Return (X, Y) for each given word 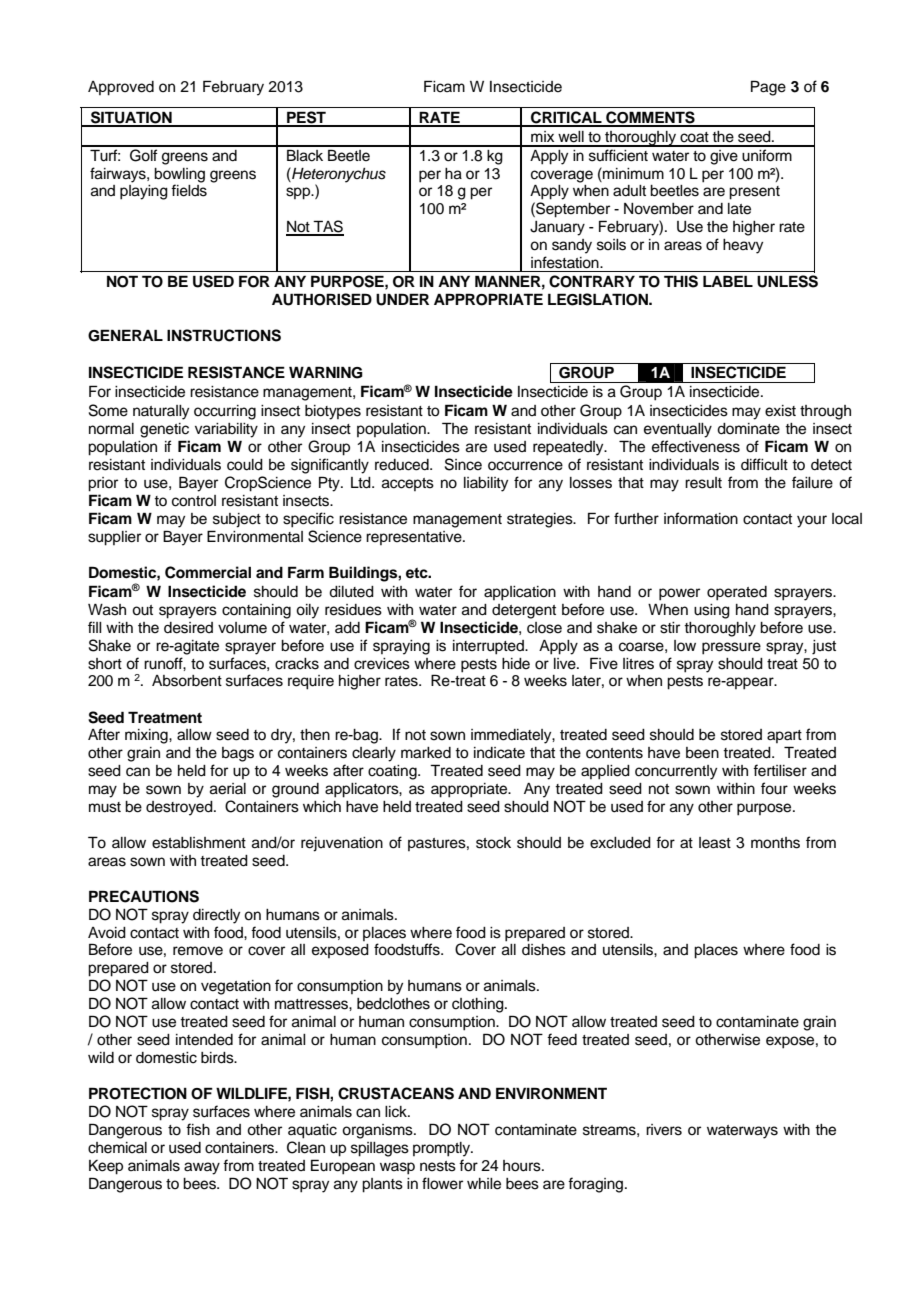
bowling (179, 175)
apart (784, 736)
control (194, 501)
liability (486, 484)
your (812, 521)
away (202, 1168)
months (775, 843)
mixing (147, 736)
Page (768, 88)
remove (198, 951)
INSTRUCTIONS (224, 335)
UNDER (402, 299)
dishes (544, 950)
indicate (499, 753)
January (557, 228)
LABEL (728, 281)
